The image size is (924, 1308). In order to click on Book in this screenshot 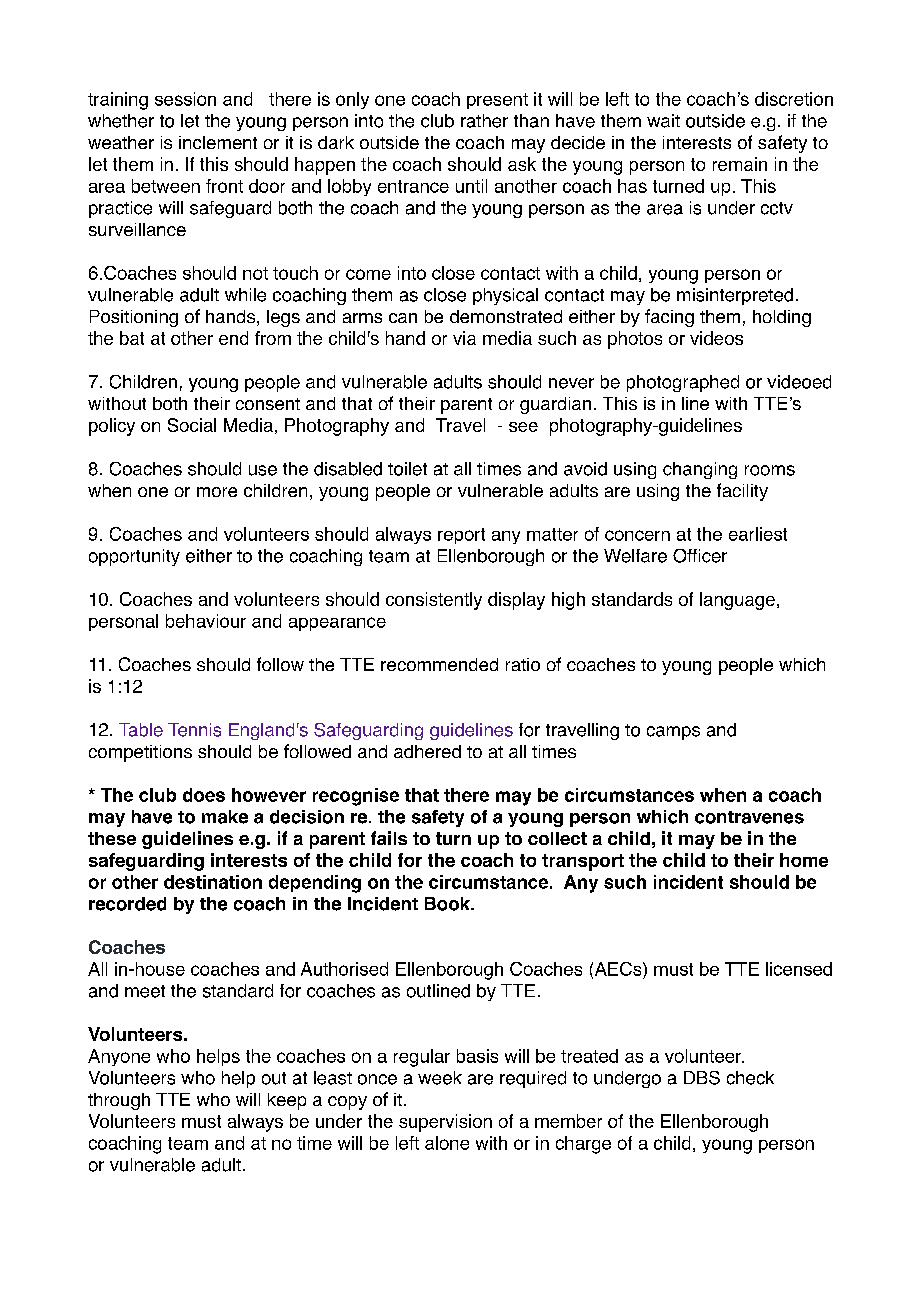, I will do `click(448, 904)`.
